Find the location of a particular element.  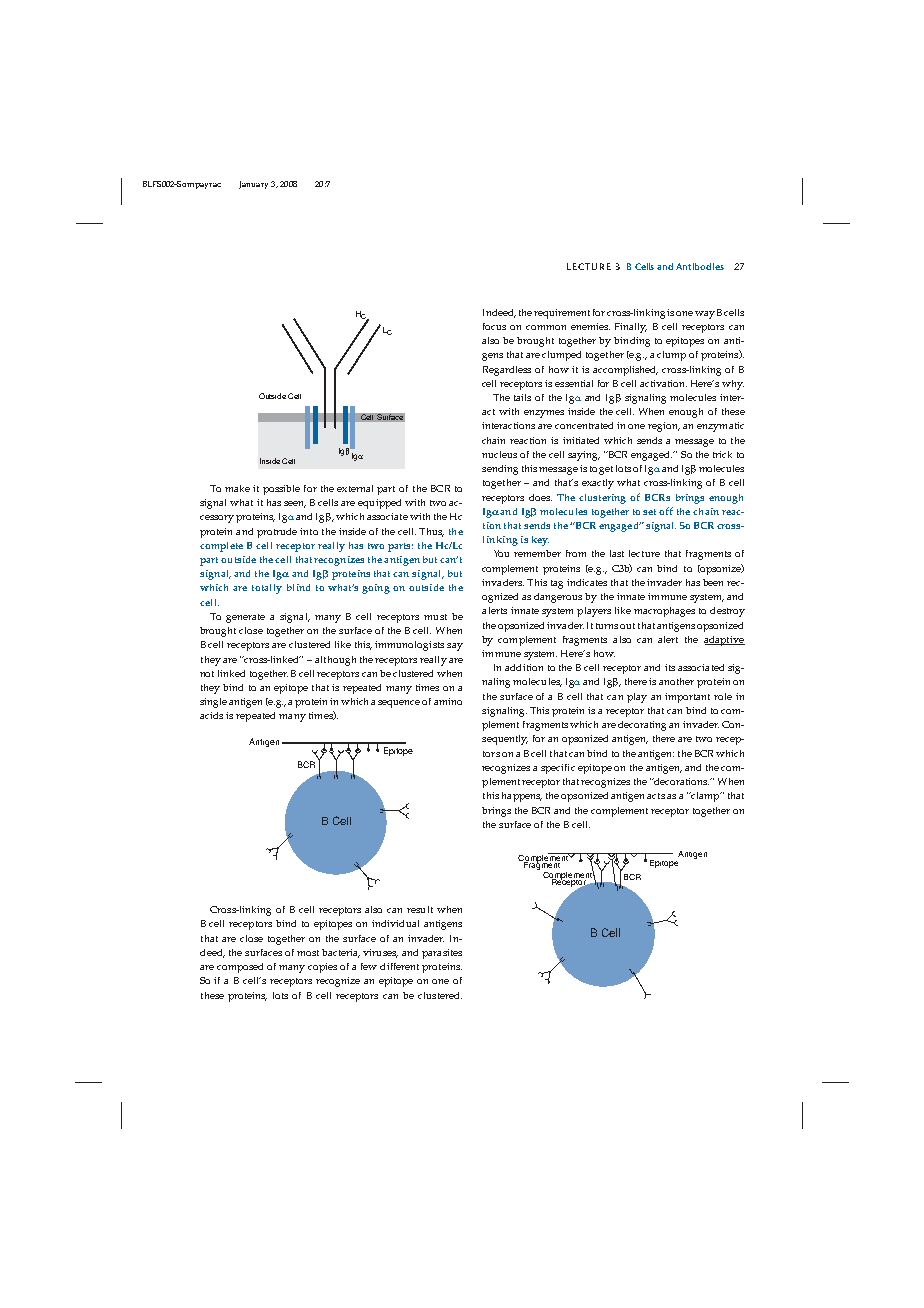

focus is located at coordinates (494, 326).
